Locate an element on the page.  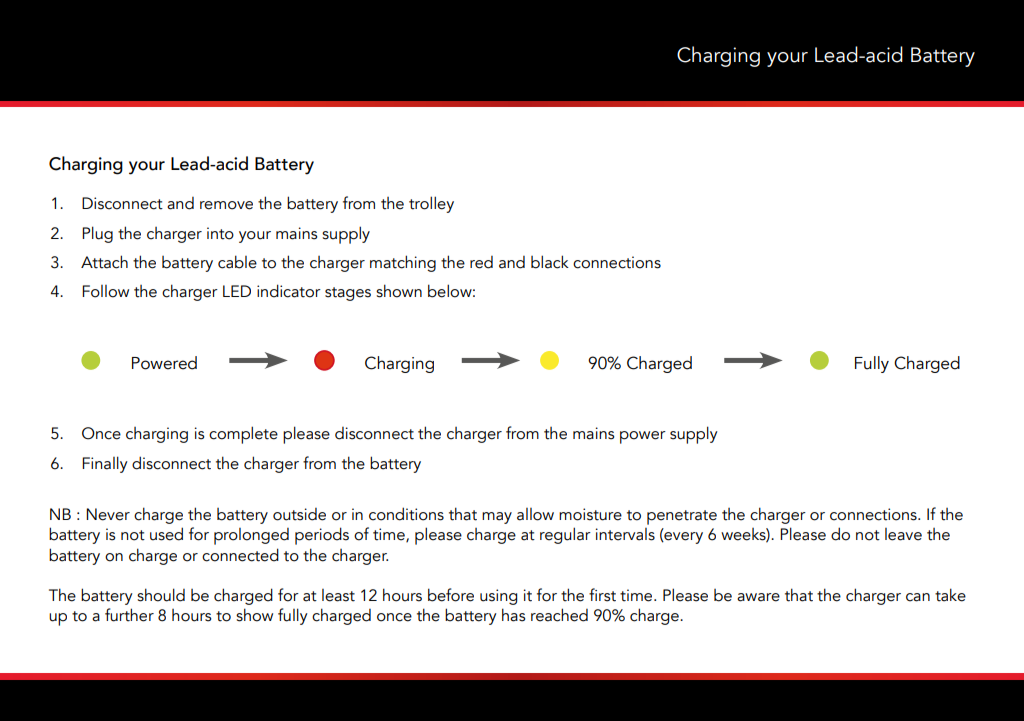
trolley is located at coordinates (431, 204).
